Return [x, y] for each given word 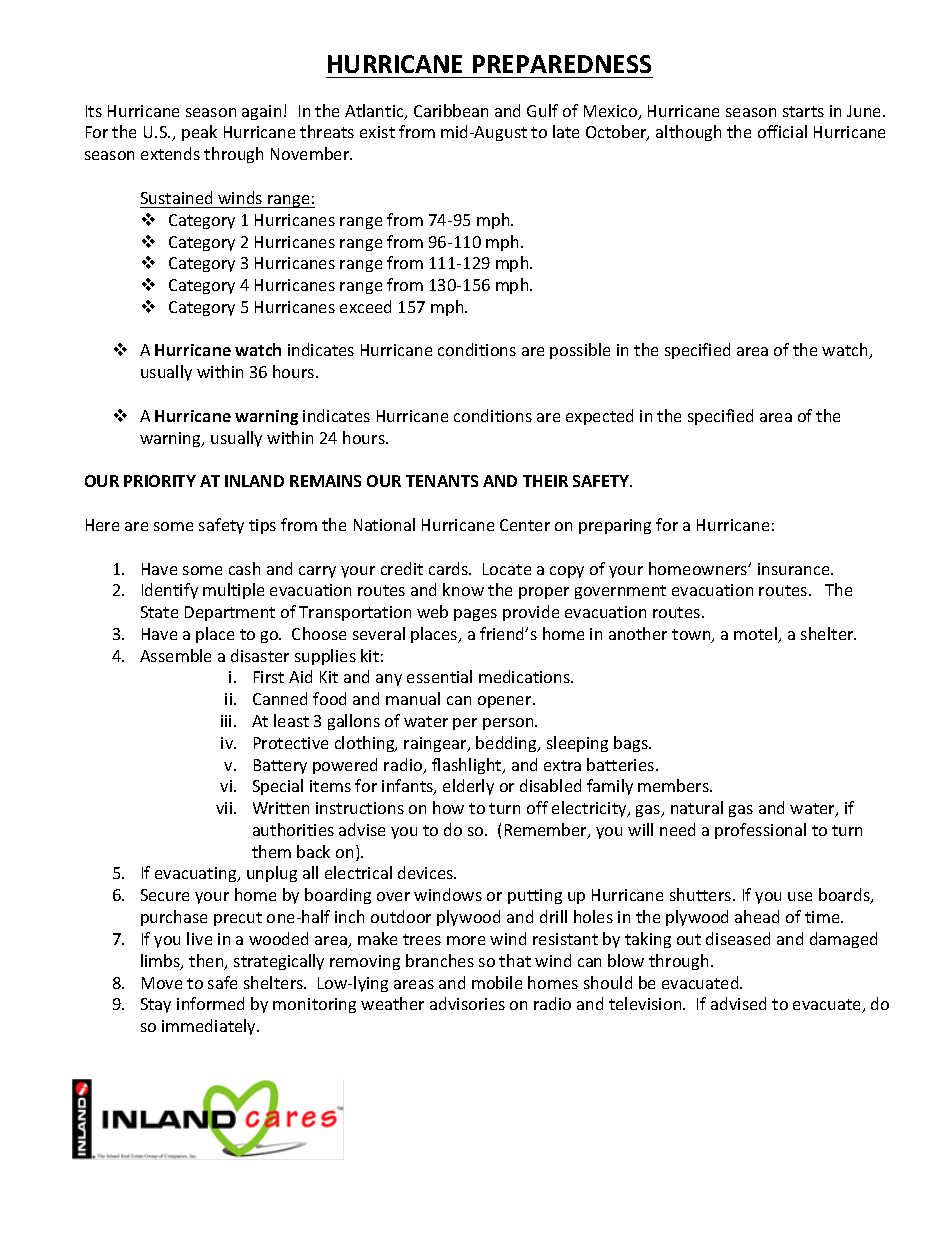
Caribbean [451, 110]
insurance [795, 569]
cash [244, 568]
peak [199, 133]
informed [210, 1003]
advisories [467, 1003]
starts [803, 111]
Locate [507, 569]
